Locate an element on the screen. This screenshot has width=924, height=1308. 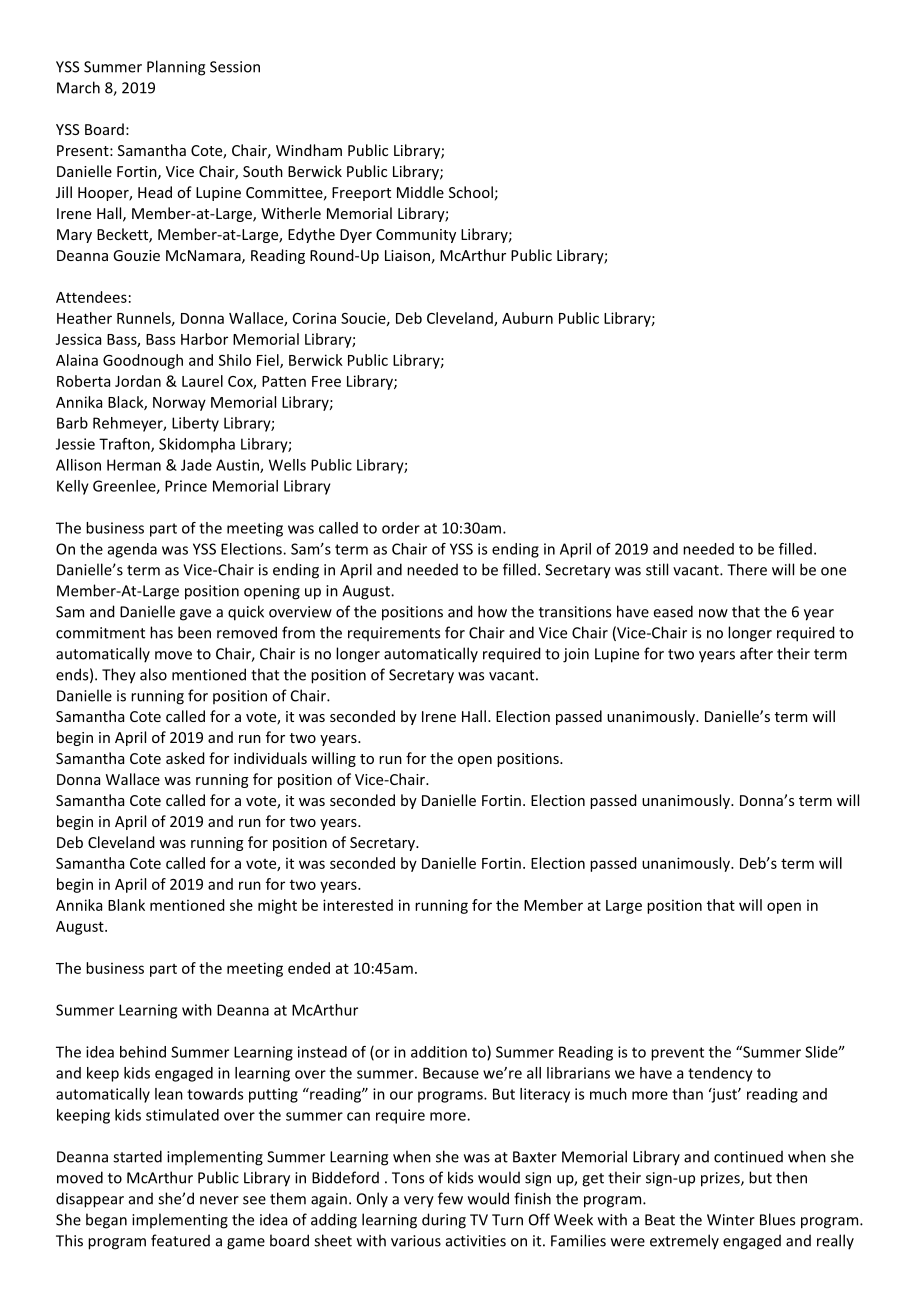
also is located at coordinates (153, 674).
